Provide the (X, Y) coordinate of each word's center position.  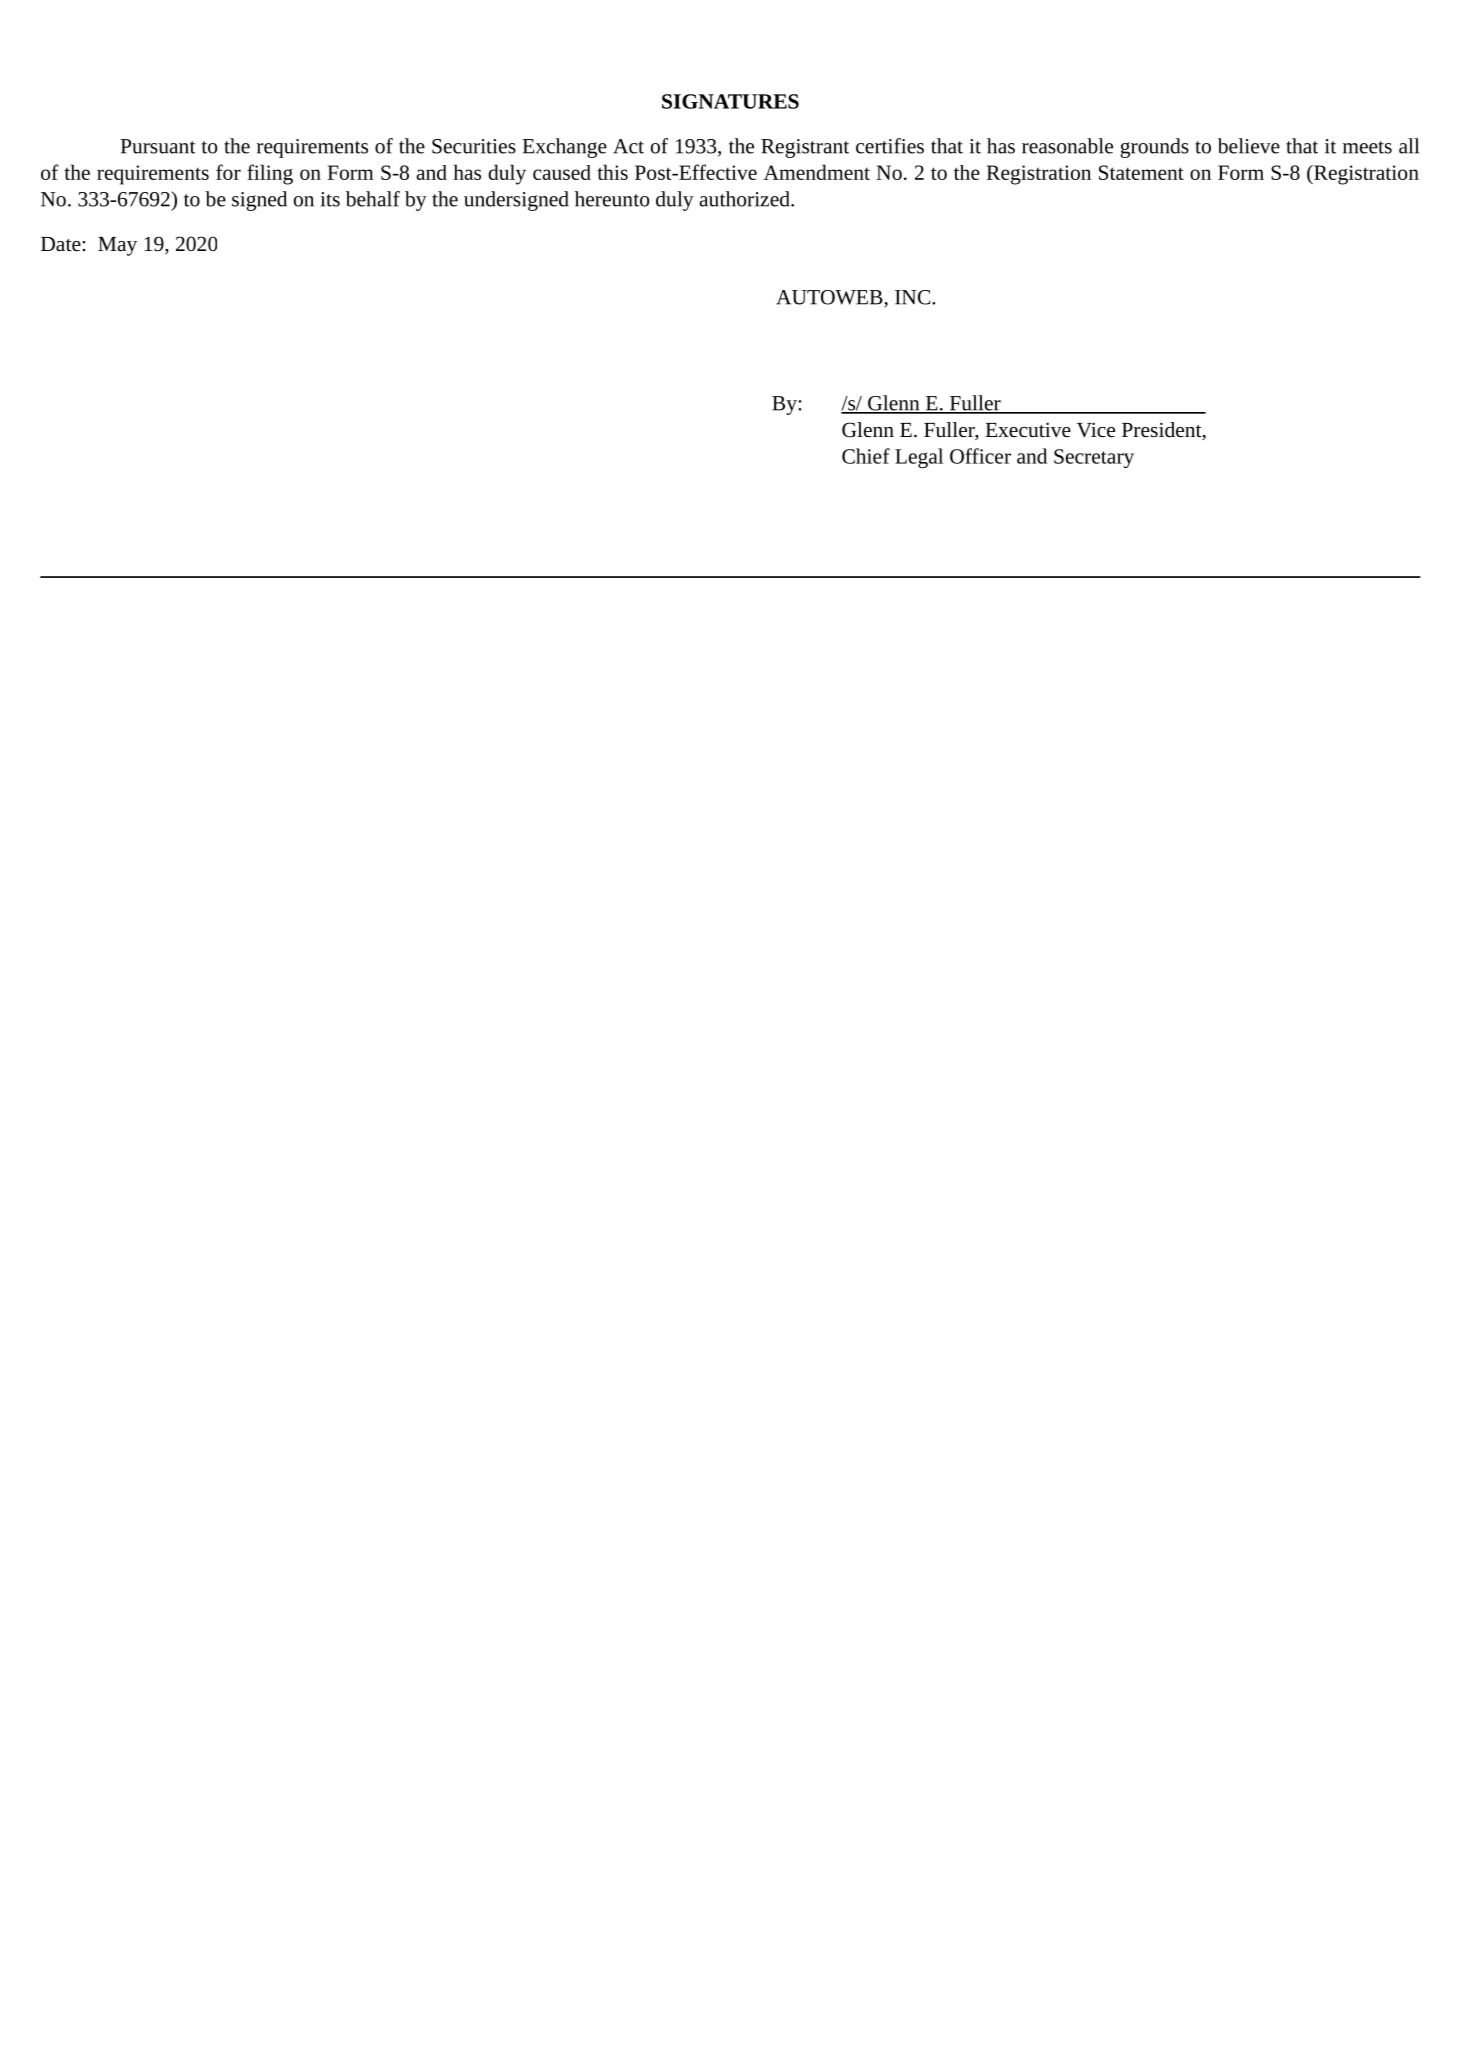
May (117, 246)
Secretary (1094, 458)
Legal (919, 458)
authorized (745, 199)
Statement (1141, 172)
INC (914, 297)
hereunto (612, 199)
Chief (866, 456)
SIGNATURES (730, 101)
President (1163, 431)
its (330, 199)
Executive (1028, 429)
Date (62, 244)
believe (1249, 146)
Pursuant (157, 146)
